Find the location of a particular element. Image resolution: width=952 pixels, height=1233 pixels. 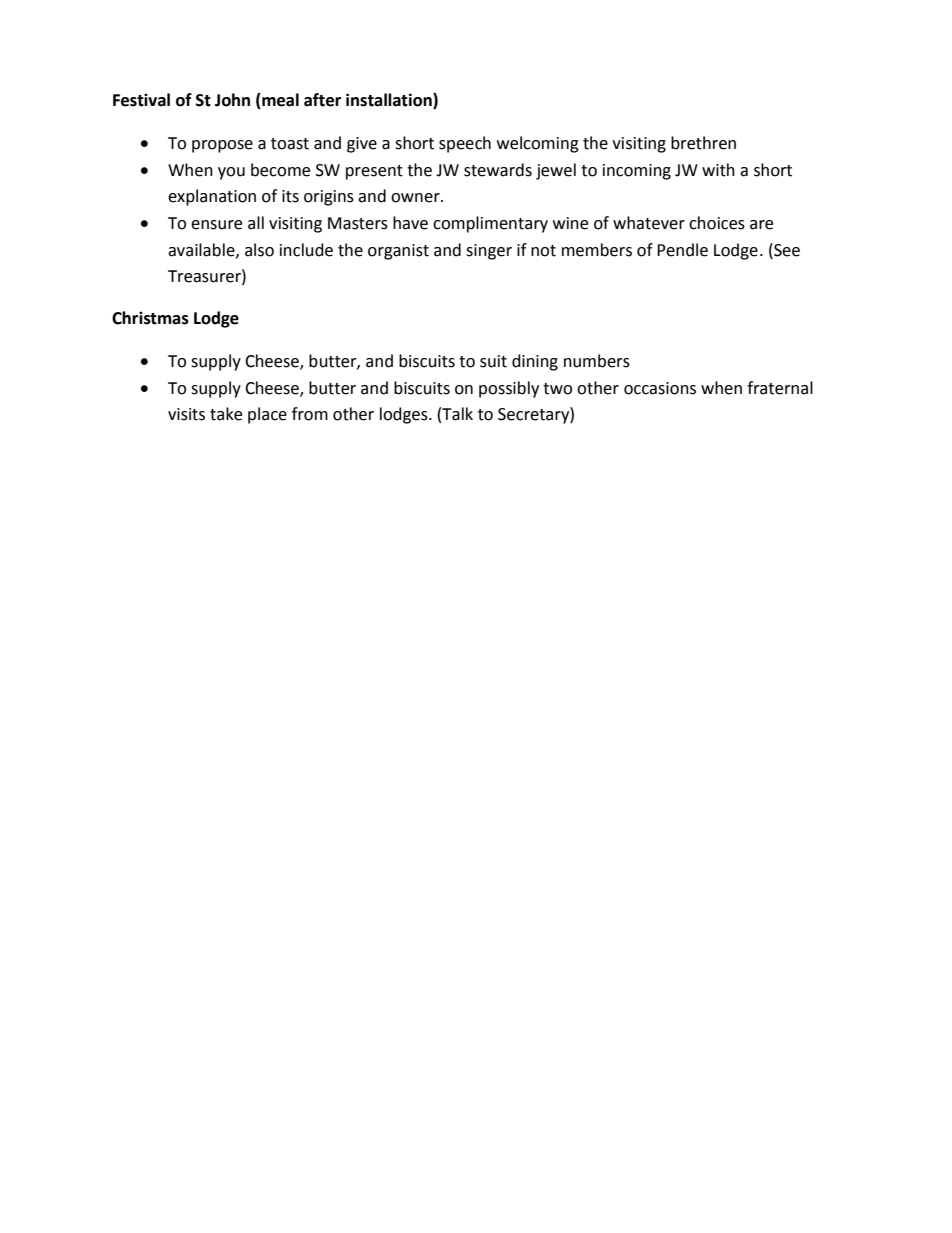

installation is located at coordinates (390, 101).
